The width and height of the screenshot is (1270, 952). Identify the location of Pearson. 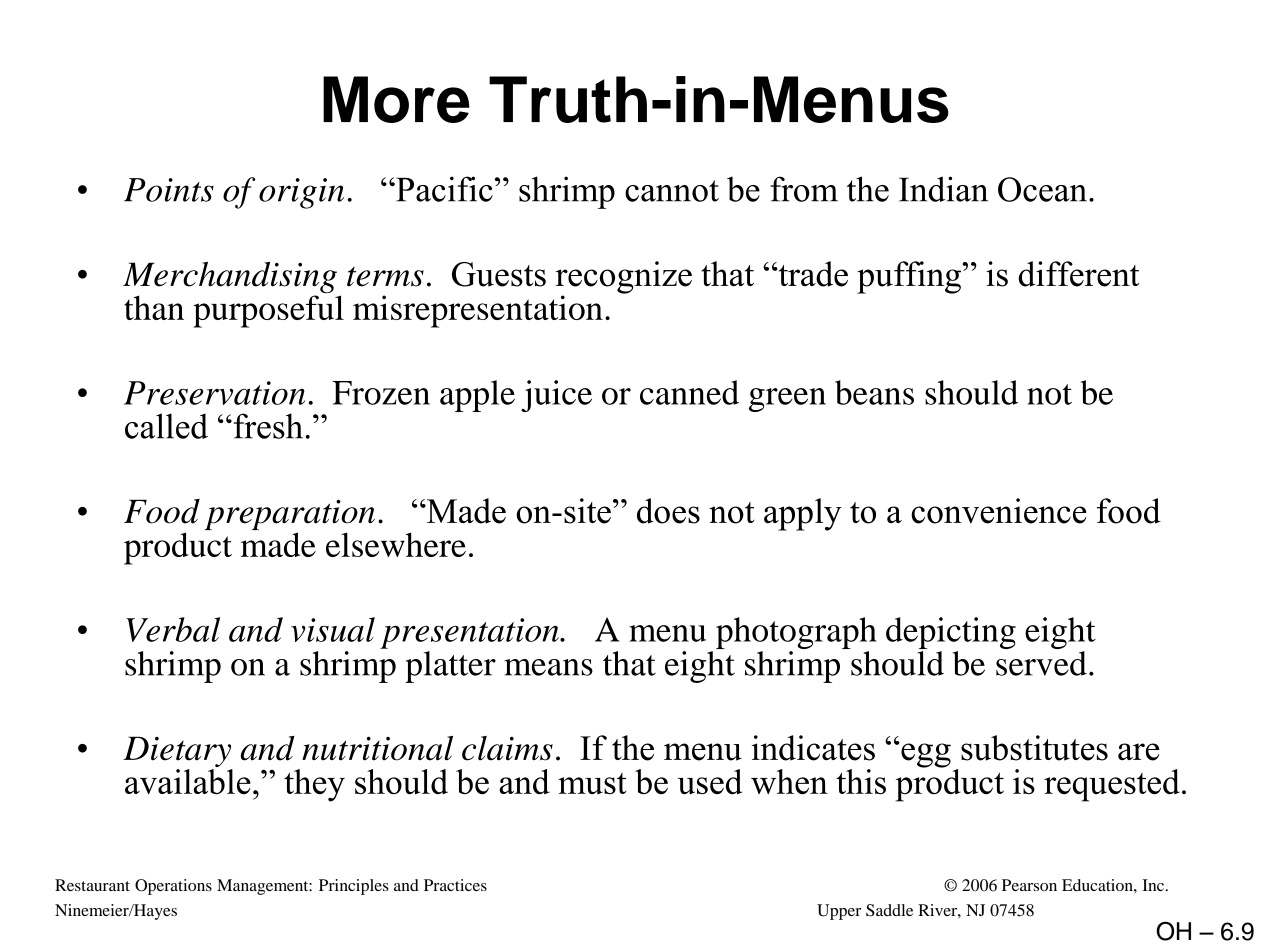
(1029, 885).
